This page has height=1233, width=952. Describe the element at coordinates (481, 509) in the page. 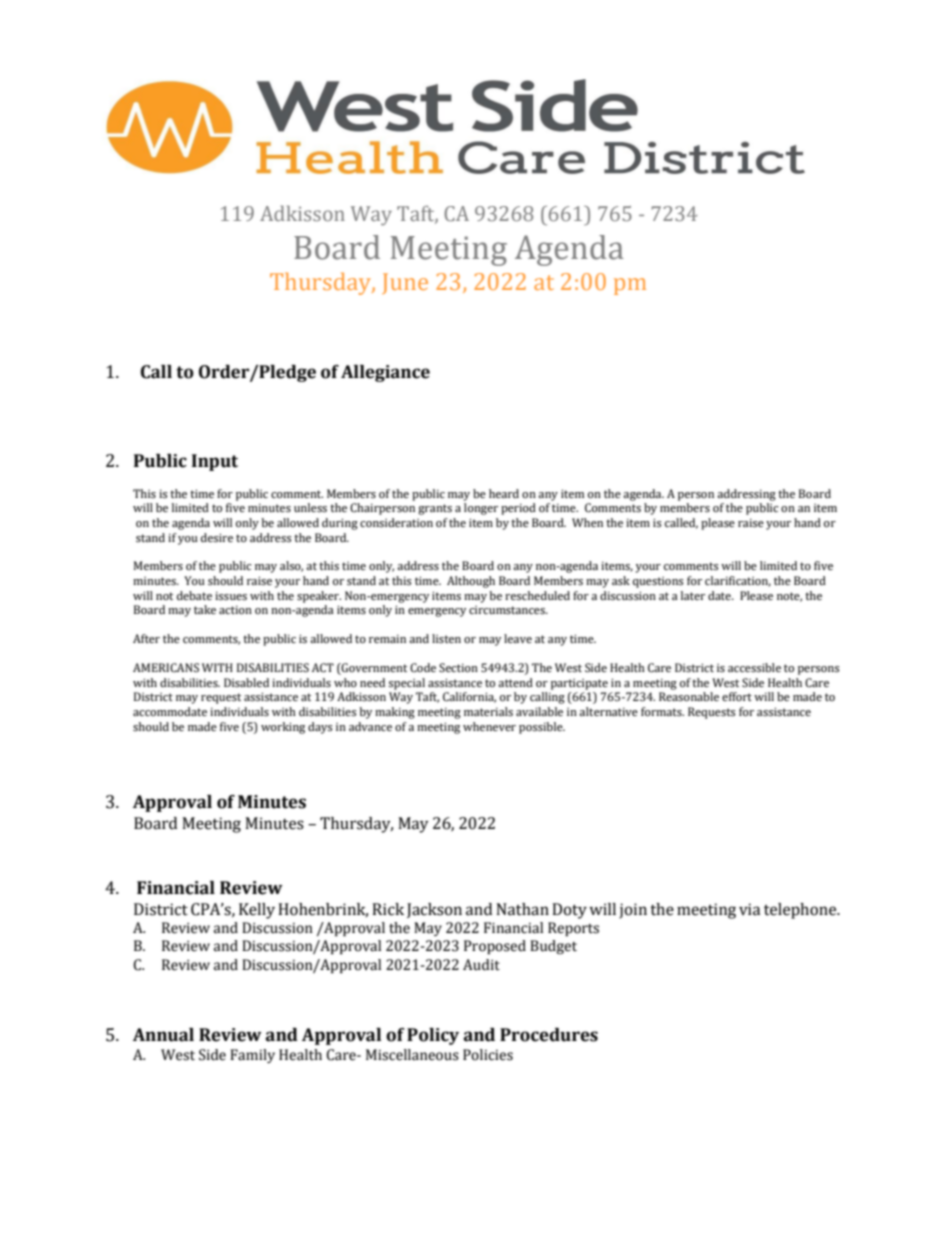

I see `longer` at that location.
